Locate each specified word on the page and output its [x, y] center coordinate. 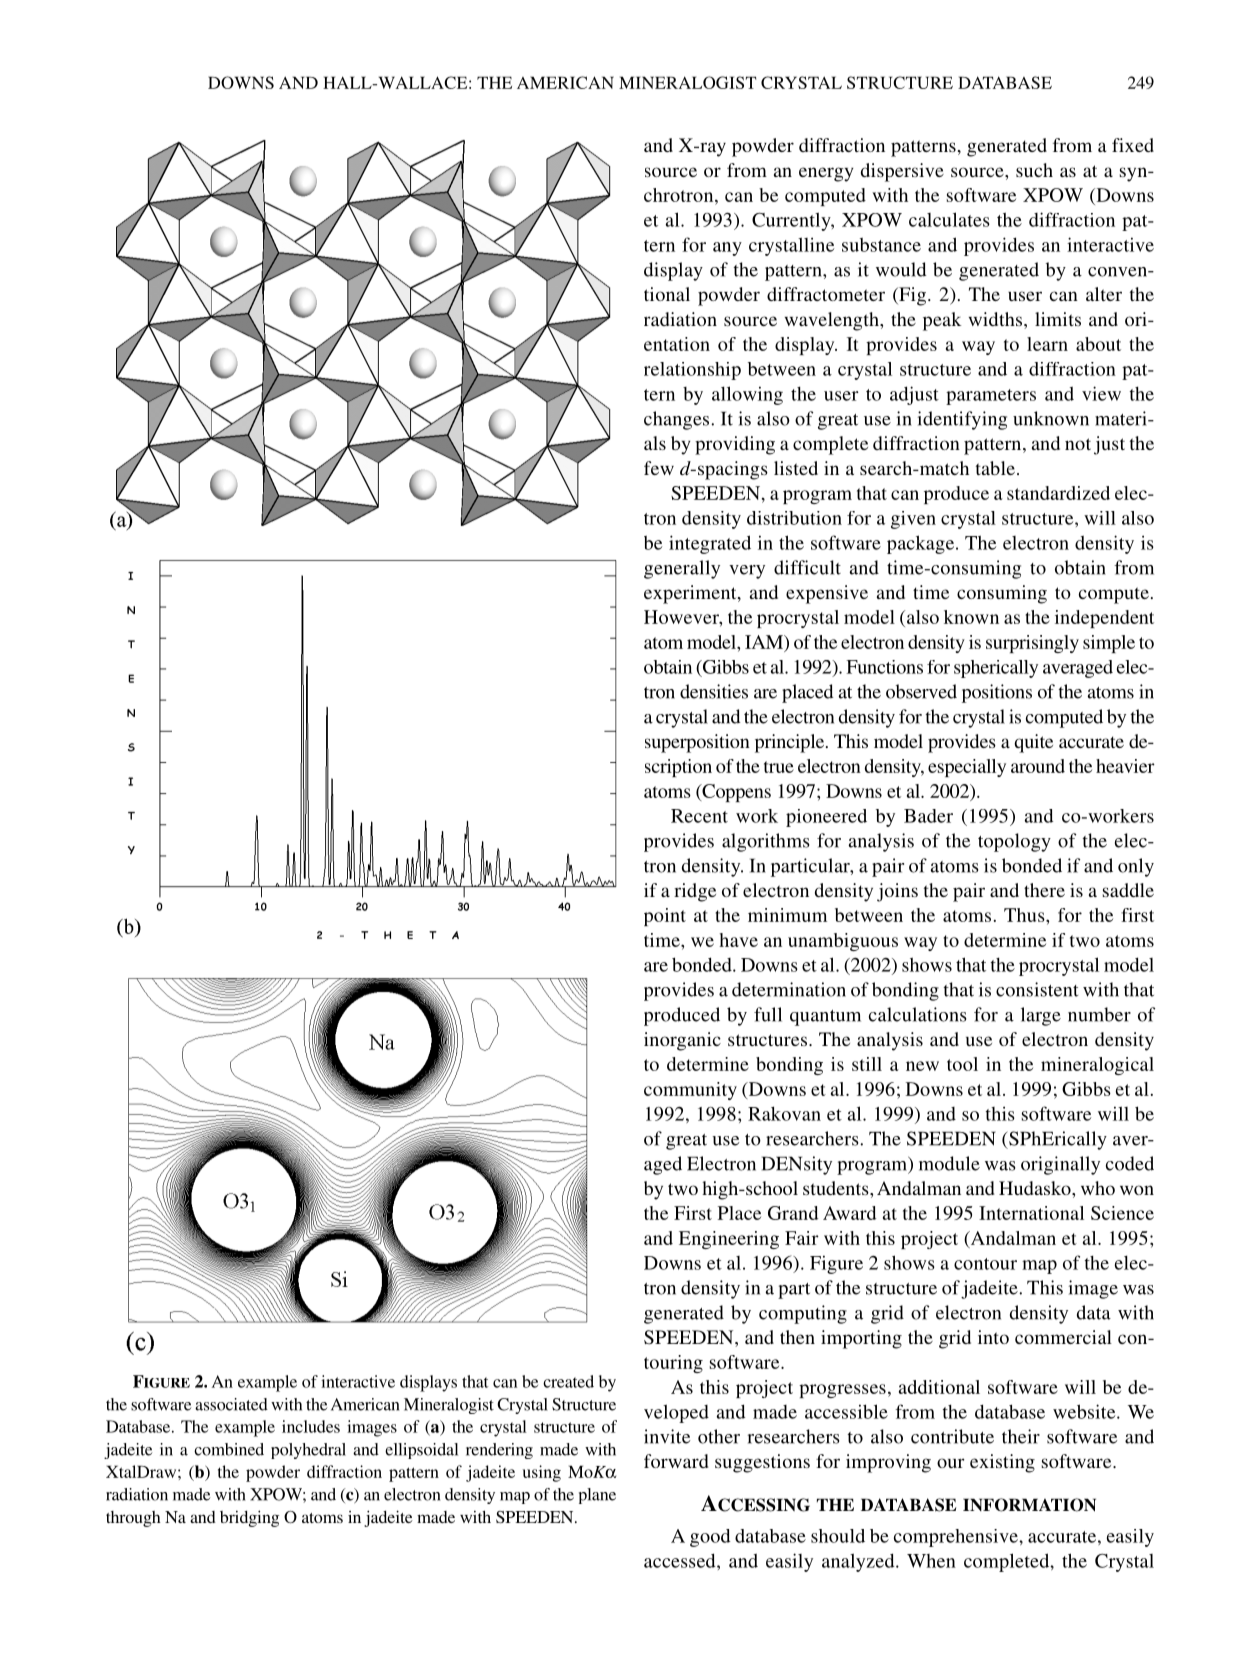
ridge [695, 892]
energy [826, 174]
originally [1060, 1165]
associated [231, 1404]
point [665, 917]
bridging [249, 1518]
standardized [1058, 493]
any [727, 249]
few [659, 468]
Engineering [729, 1240]
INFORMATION [1029, 1505]
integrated [710, 544]
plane [597, 1496]
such [1034, 170]
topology [1014, 842]
